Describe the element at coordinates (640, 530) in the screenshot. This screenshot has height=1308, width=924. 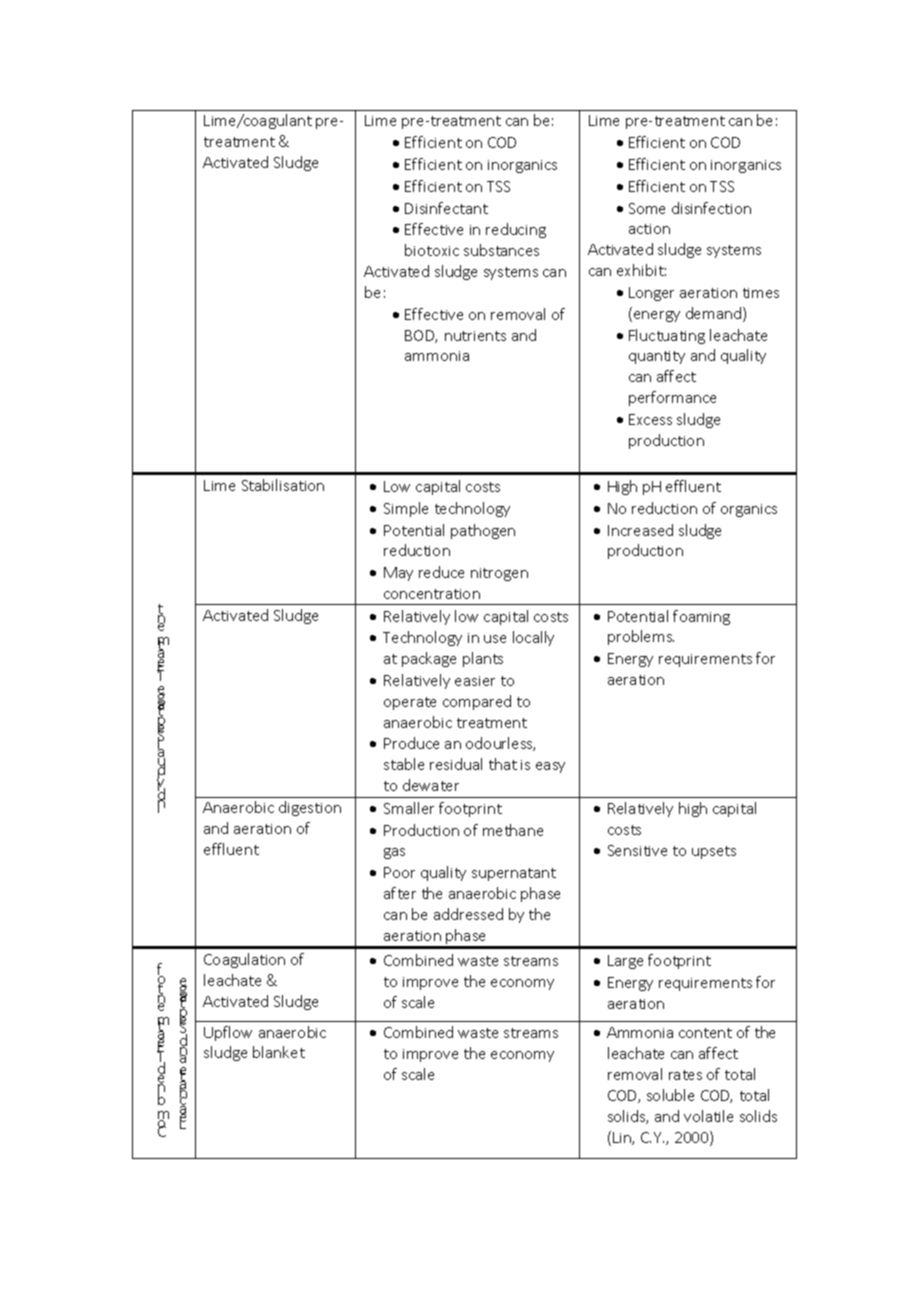
I see `Increased` at that location.
